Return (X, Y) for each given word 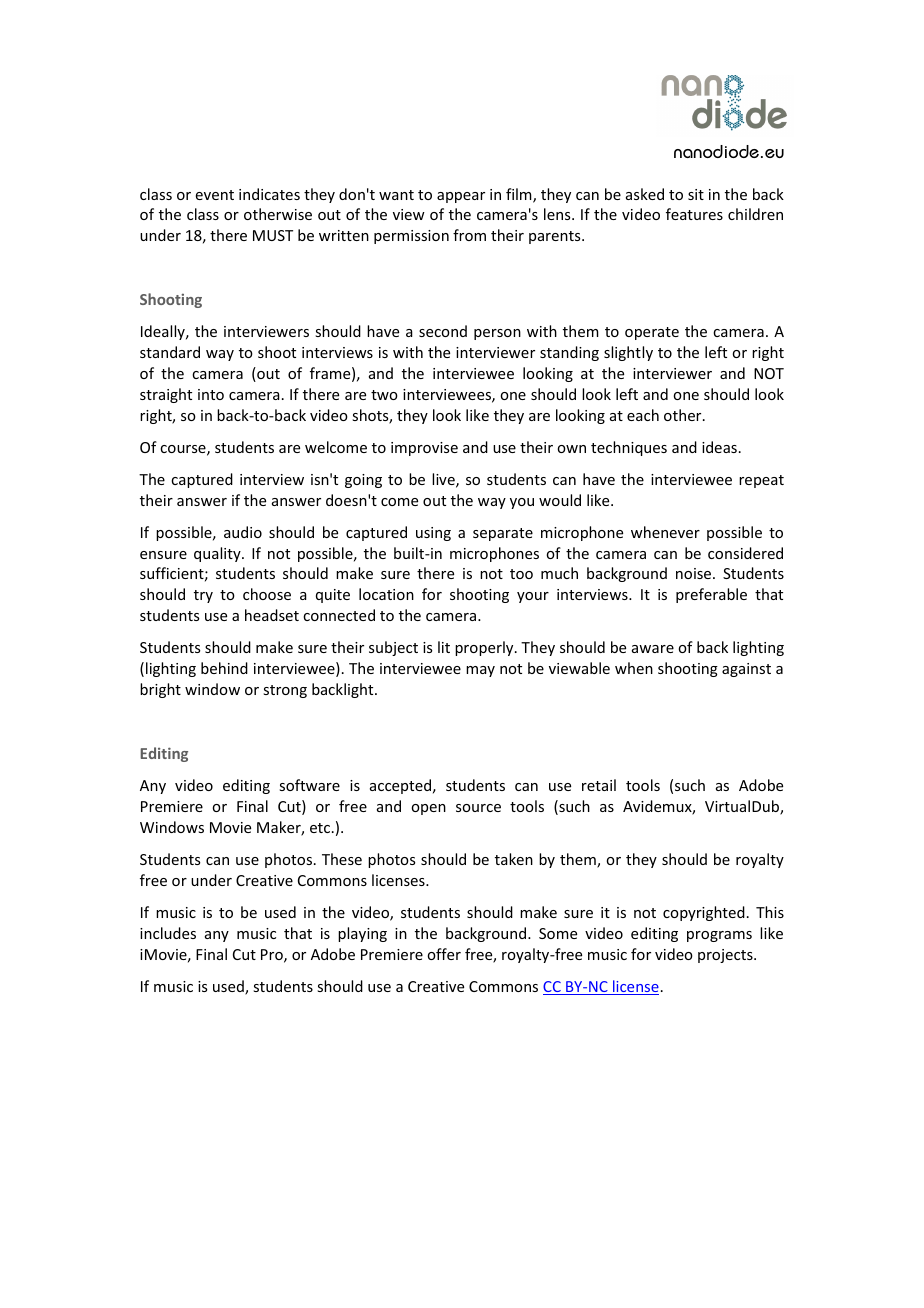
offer (444, 954)
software (309, 785)
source (478, 808)
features (694, 214)
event (215, 195)
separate (503, 534)
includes (168, 933)
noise (693, 573)
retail (599, 785)
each (643, 415)
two (384, 395)
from (469, 235)
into (211, 394)
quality (218, 554)
